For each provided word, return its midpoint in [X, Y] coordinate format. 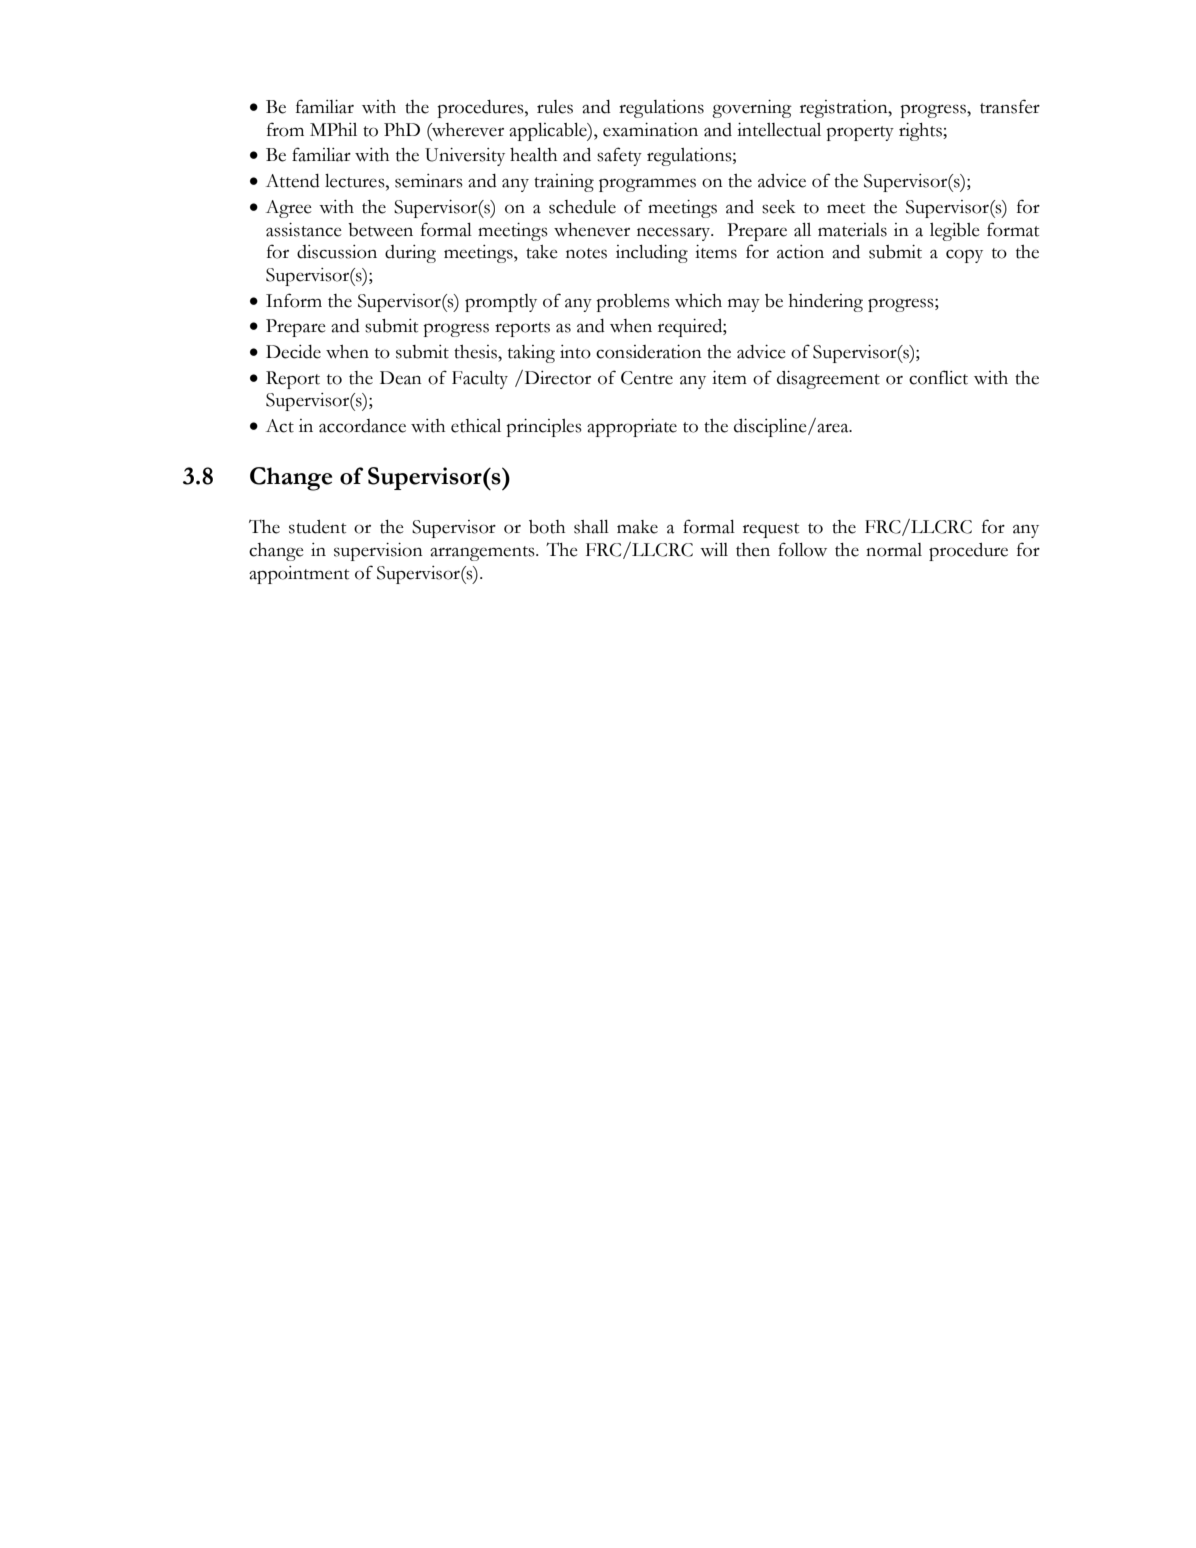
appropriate [632, 428]
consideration [649, 352]
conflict [938, 377]
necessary [675, 234]
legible [955, 232]
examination [650, 130]
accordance [362, 426]
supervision [378, 552]
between [380, 230]
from [285, 129]
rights [921, 132]
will [714, 549]
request [771, 530]
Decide [293, 352]
